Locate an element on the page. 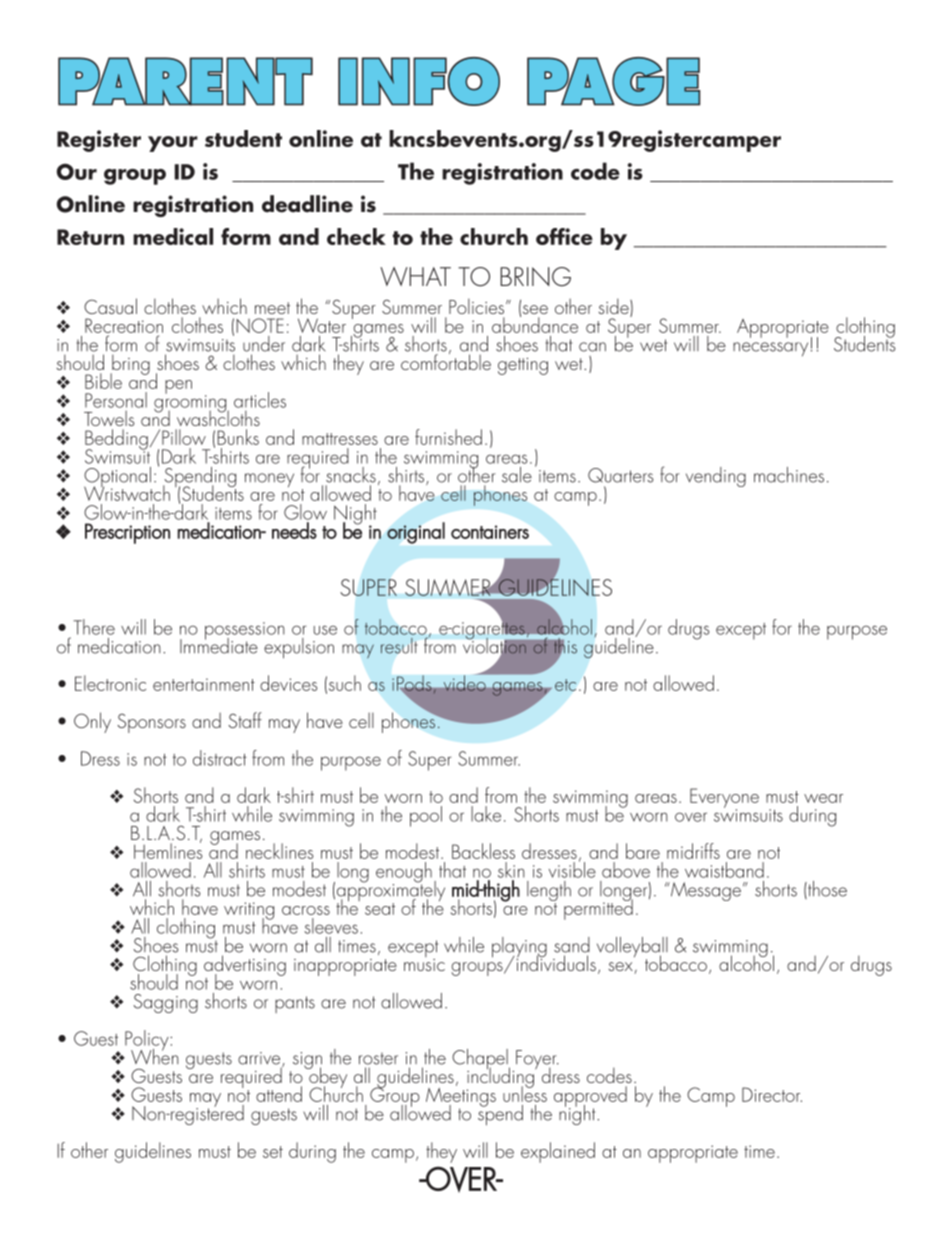  set is located at coordinates (273, 1152).
